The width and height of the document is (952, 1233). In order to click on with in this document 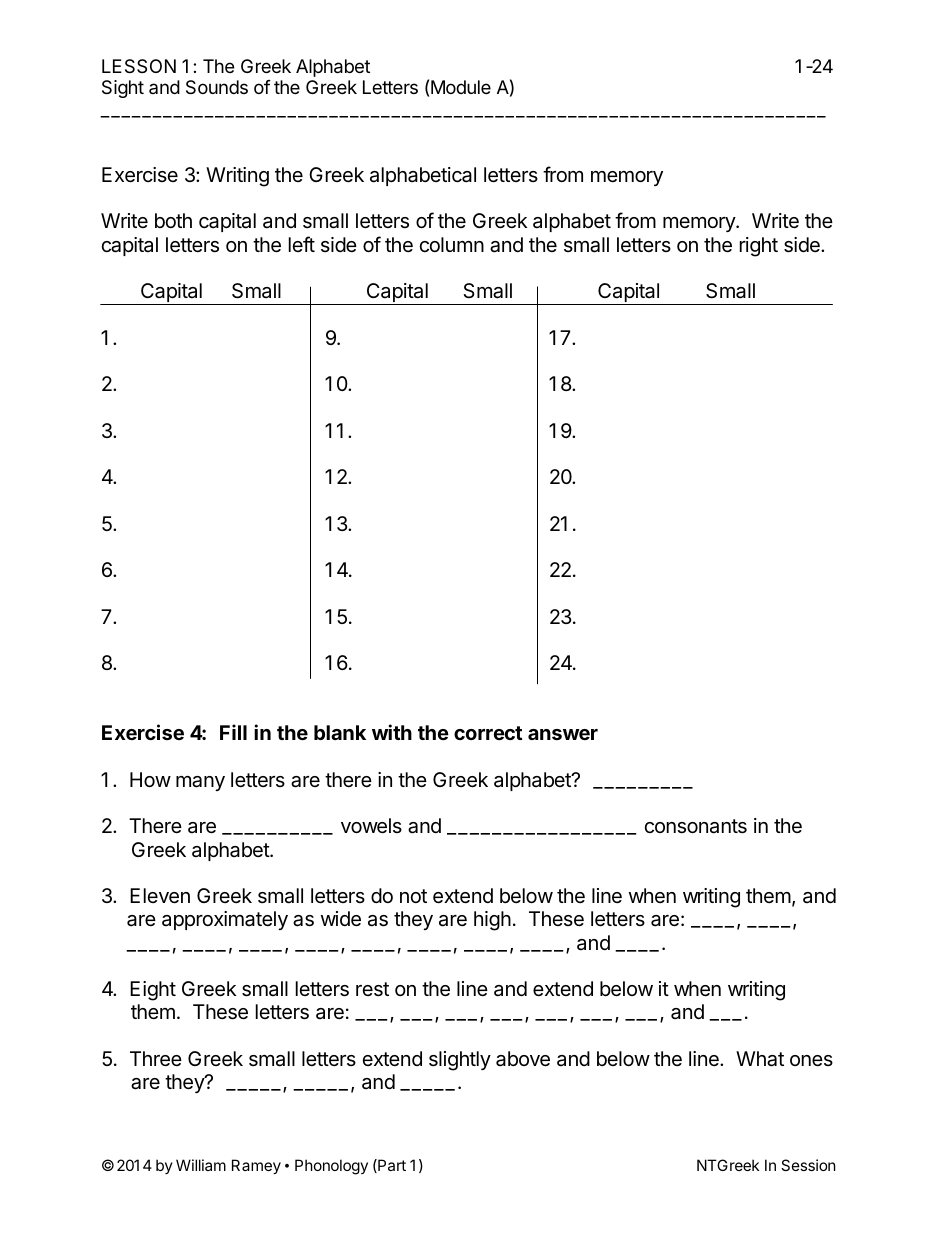, I will do `click(392, 732)`.
